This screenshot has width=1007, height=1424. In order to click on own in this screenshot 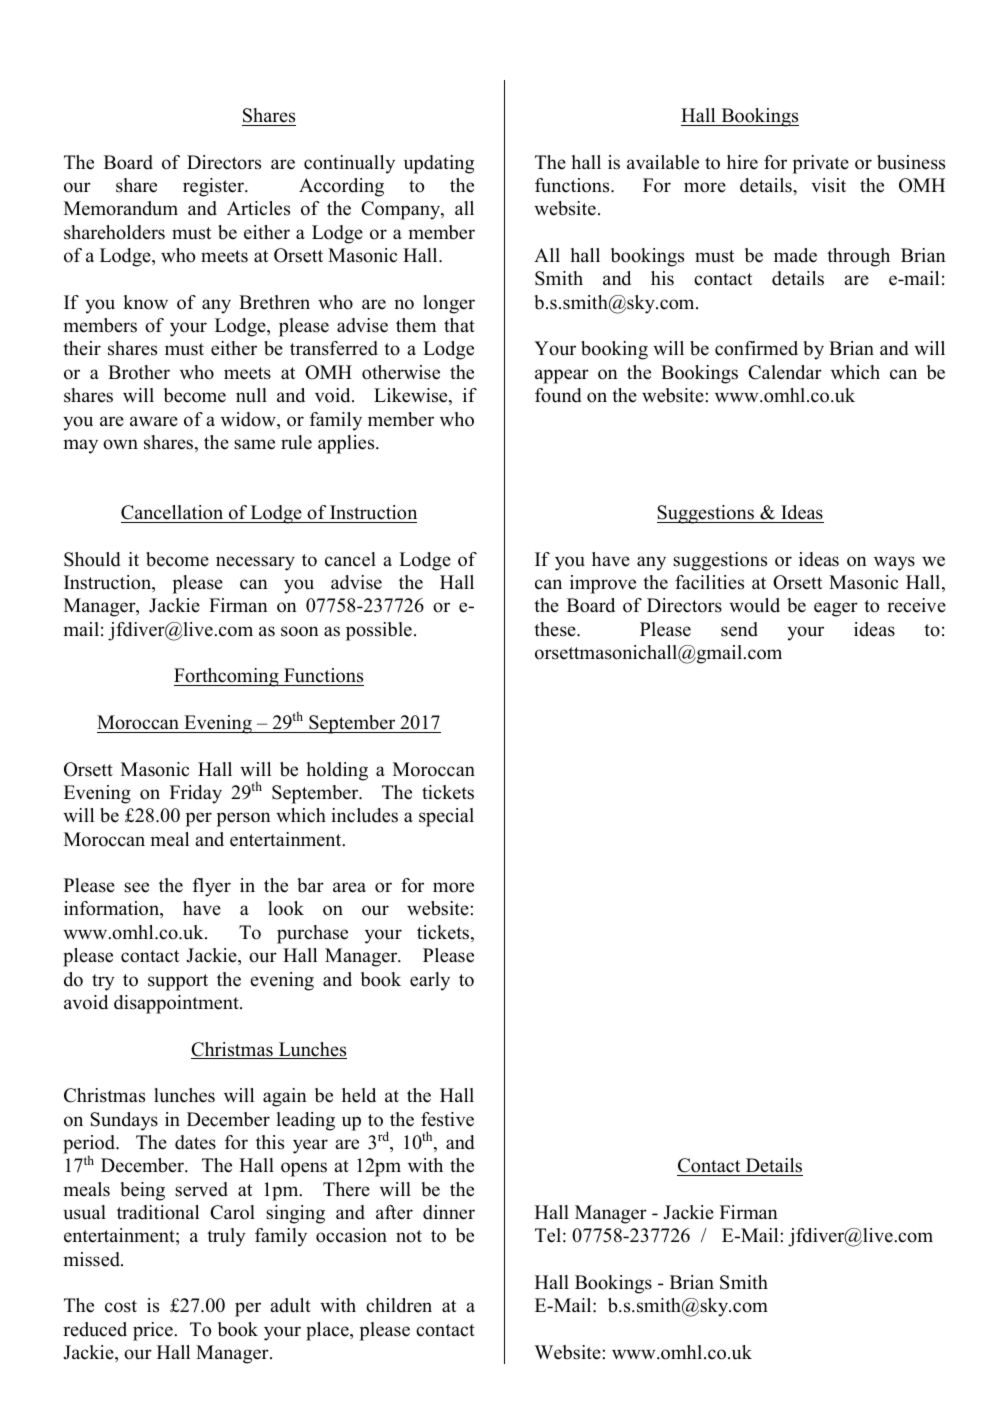, I will do `click(120, 444)`.
